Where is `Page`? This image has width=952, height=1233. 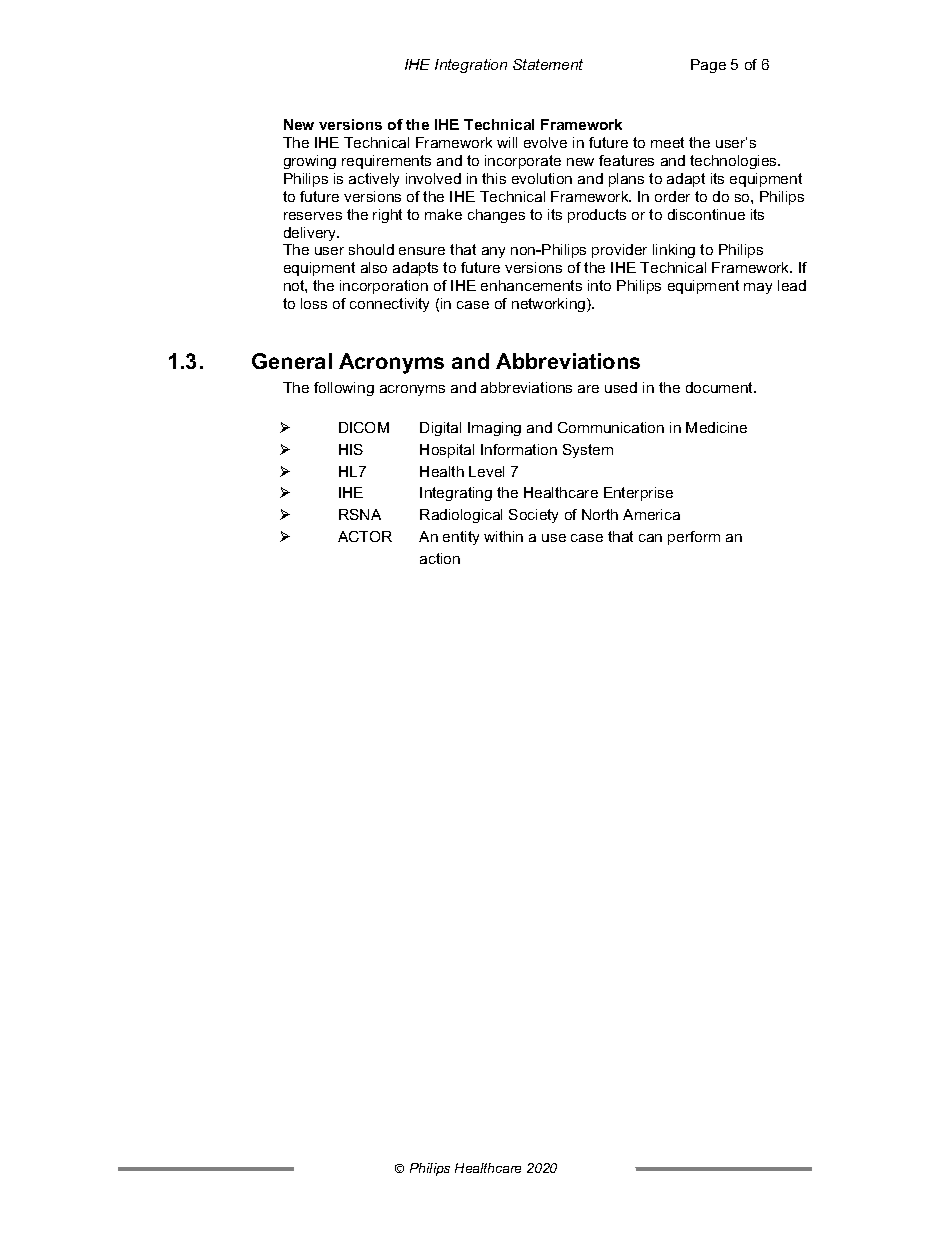
Page is located at coordinates (708, 66).
